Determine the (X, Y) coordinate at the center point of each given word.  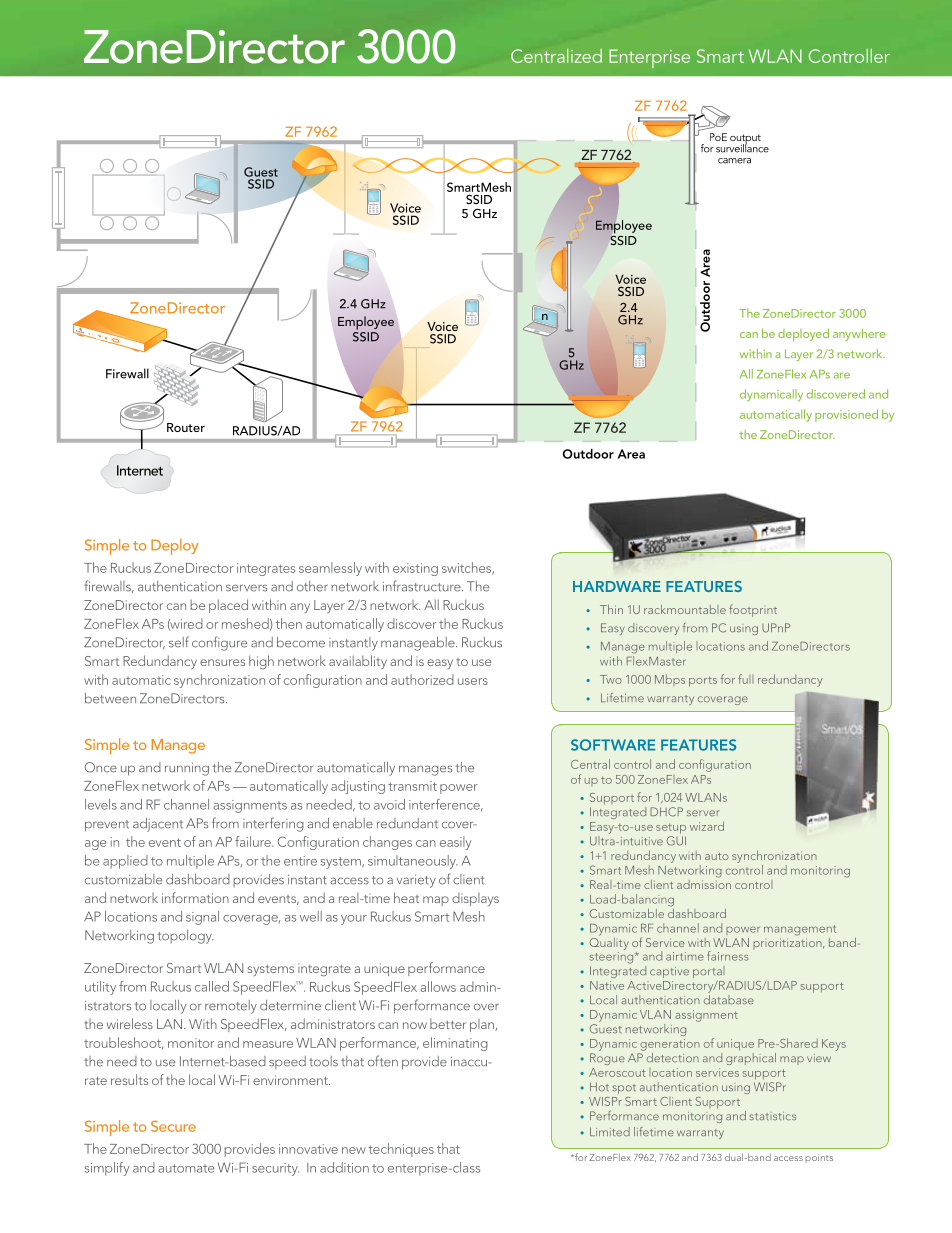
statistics (773, 1116)
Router (186, 427)
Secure (173, 1126)
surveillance (742, 147)
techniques (401, 1150)
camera (734, 161)
